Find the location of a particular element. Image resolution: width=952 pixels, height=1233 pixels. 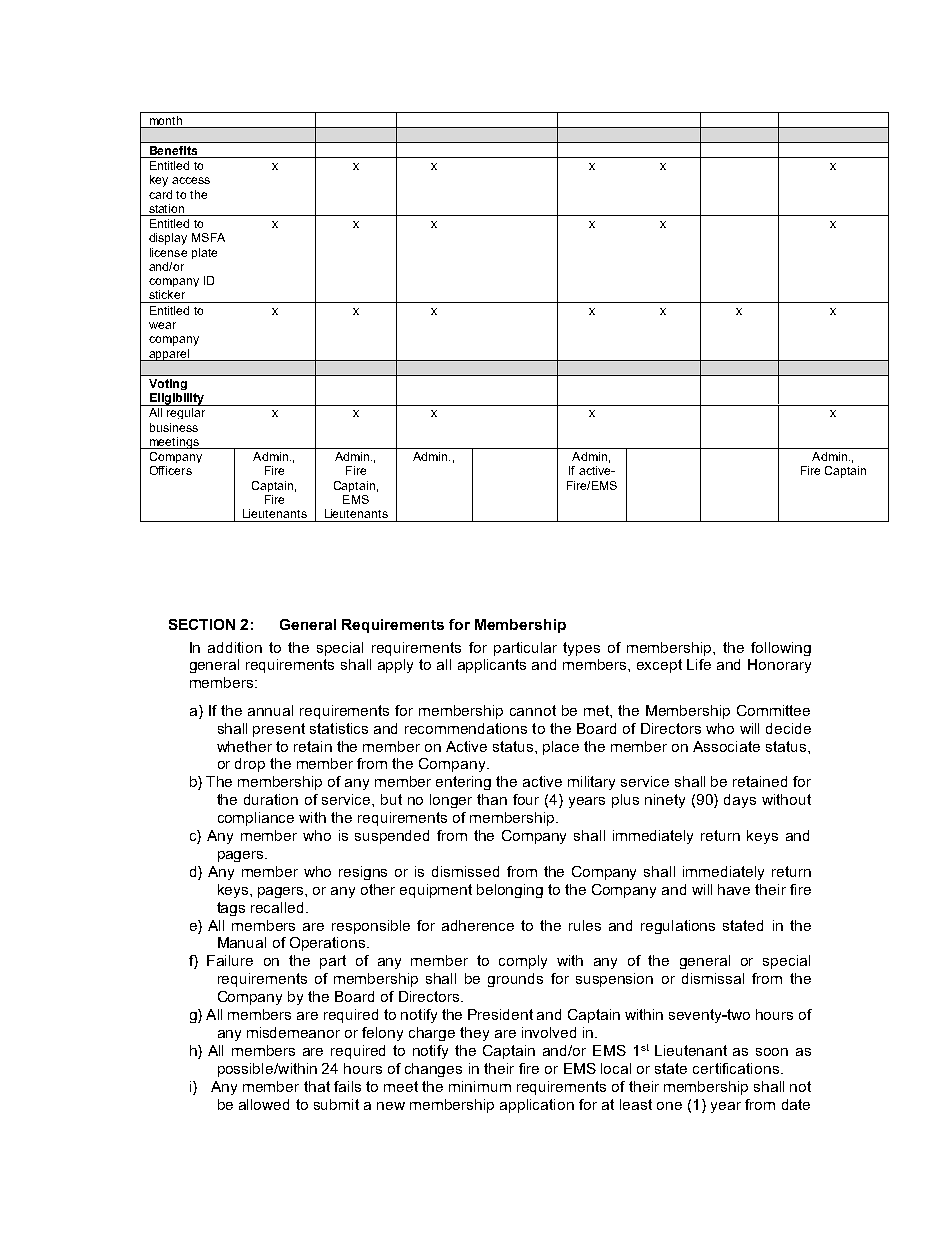

plate is located at coordinates (204, 253).
